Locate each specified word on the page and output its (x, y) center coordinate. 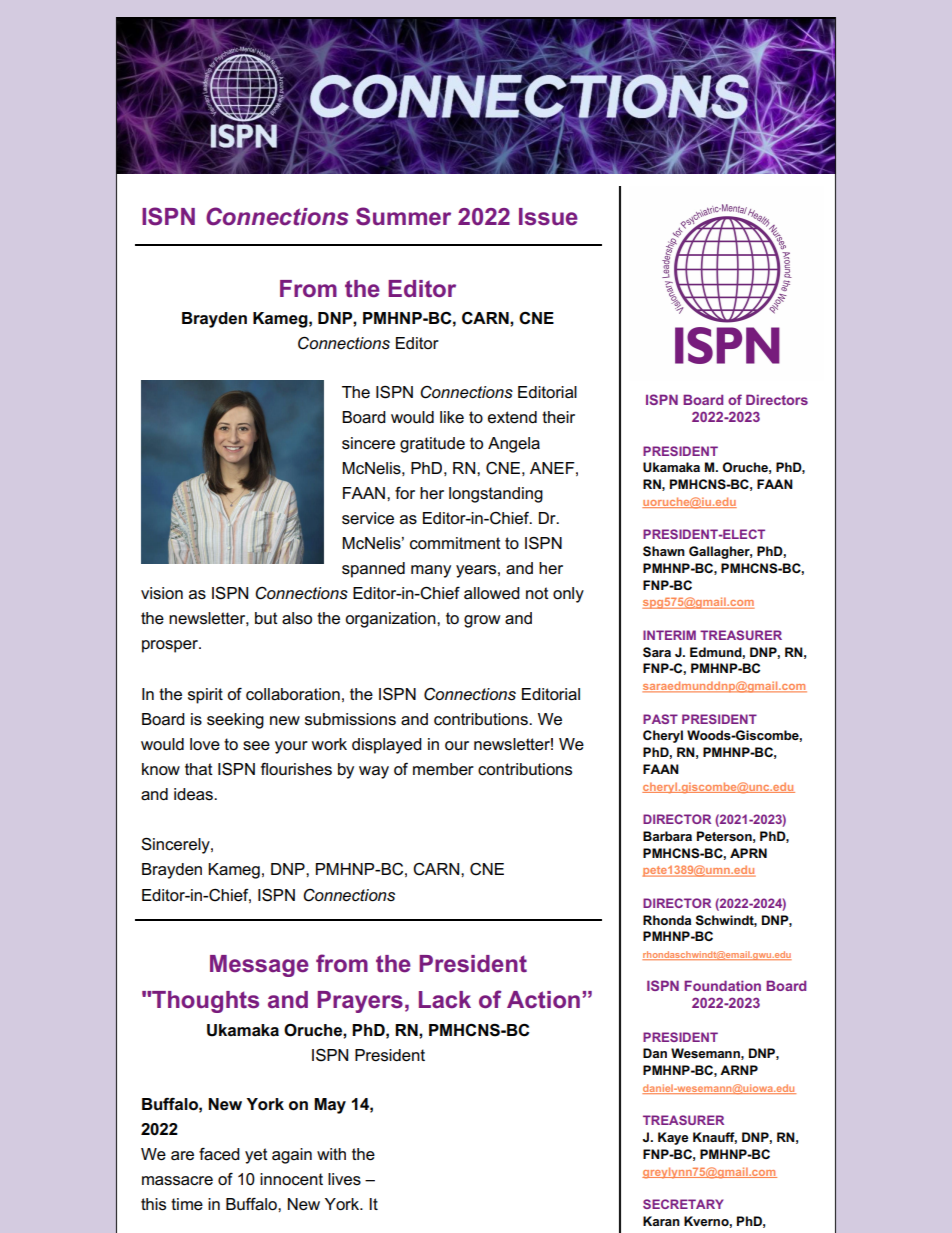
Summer (403, 216)
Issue (548, 217)
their (558, 417)
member (443, 769)
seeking (235, 721)
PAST (660, 719)
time (187, 1204)
